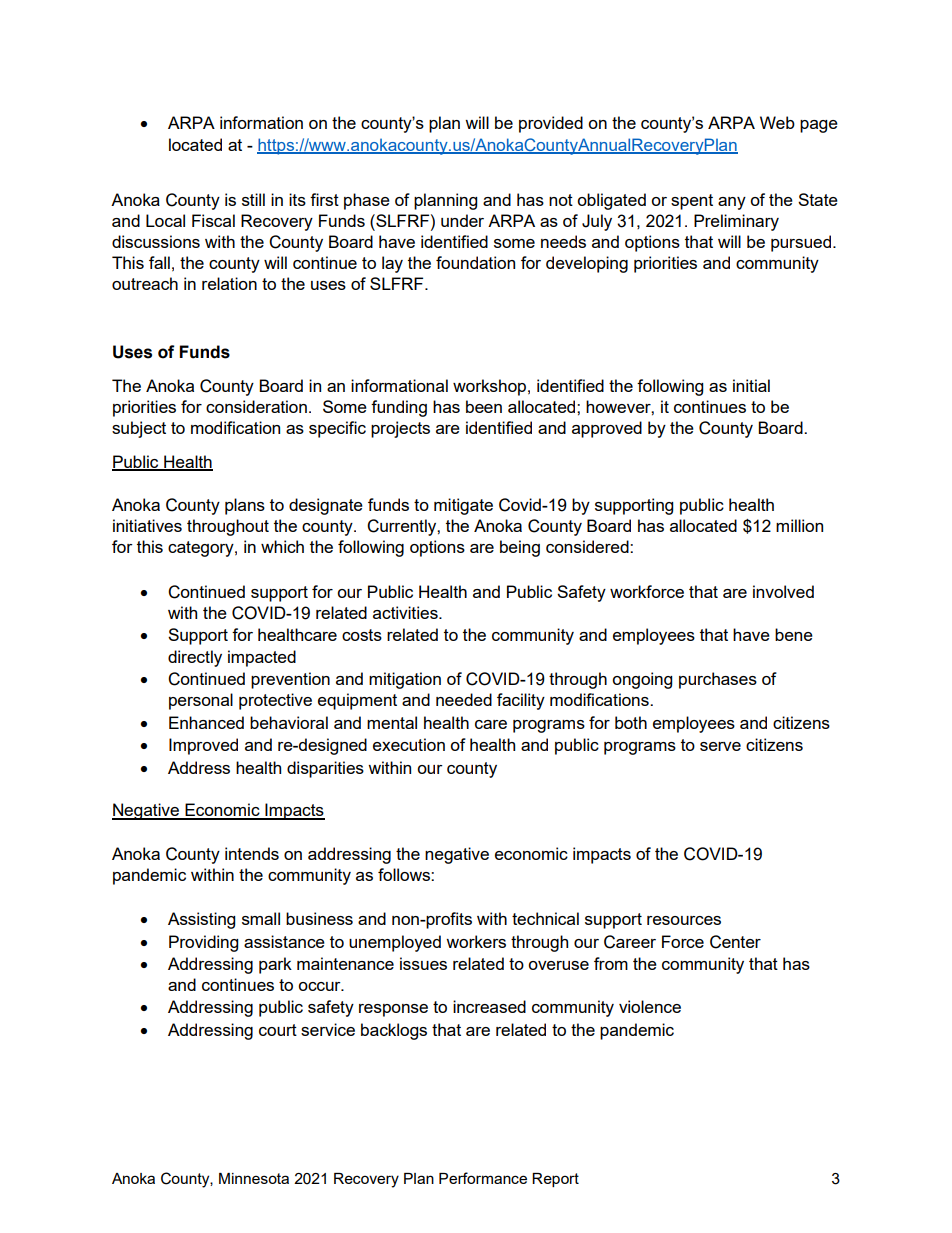  Describe the element at coordinates (195, 658) in the screenshot. I see `directly` at that location.
